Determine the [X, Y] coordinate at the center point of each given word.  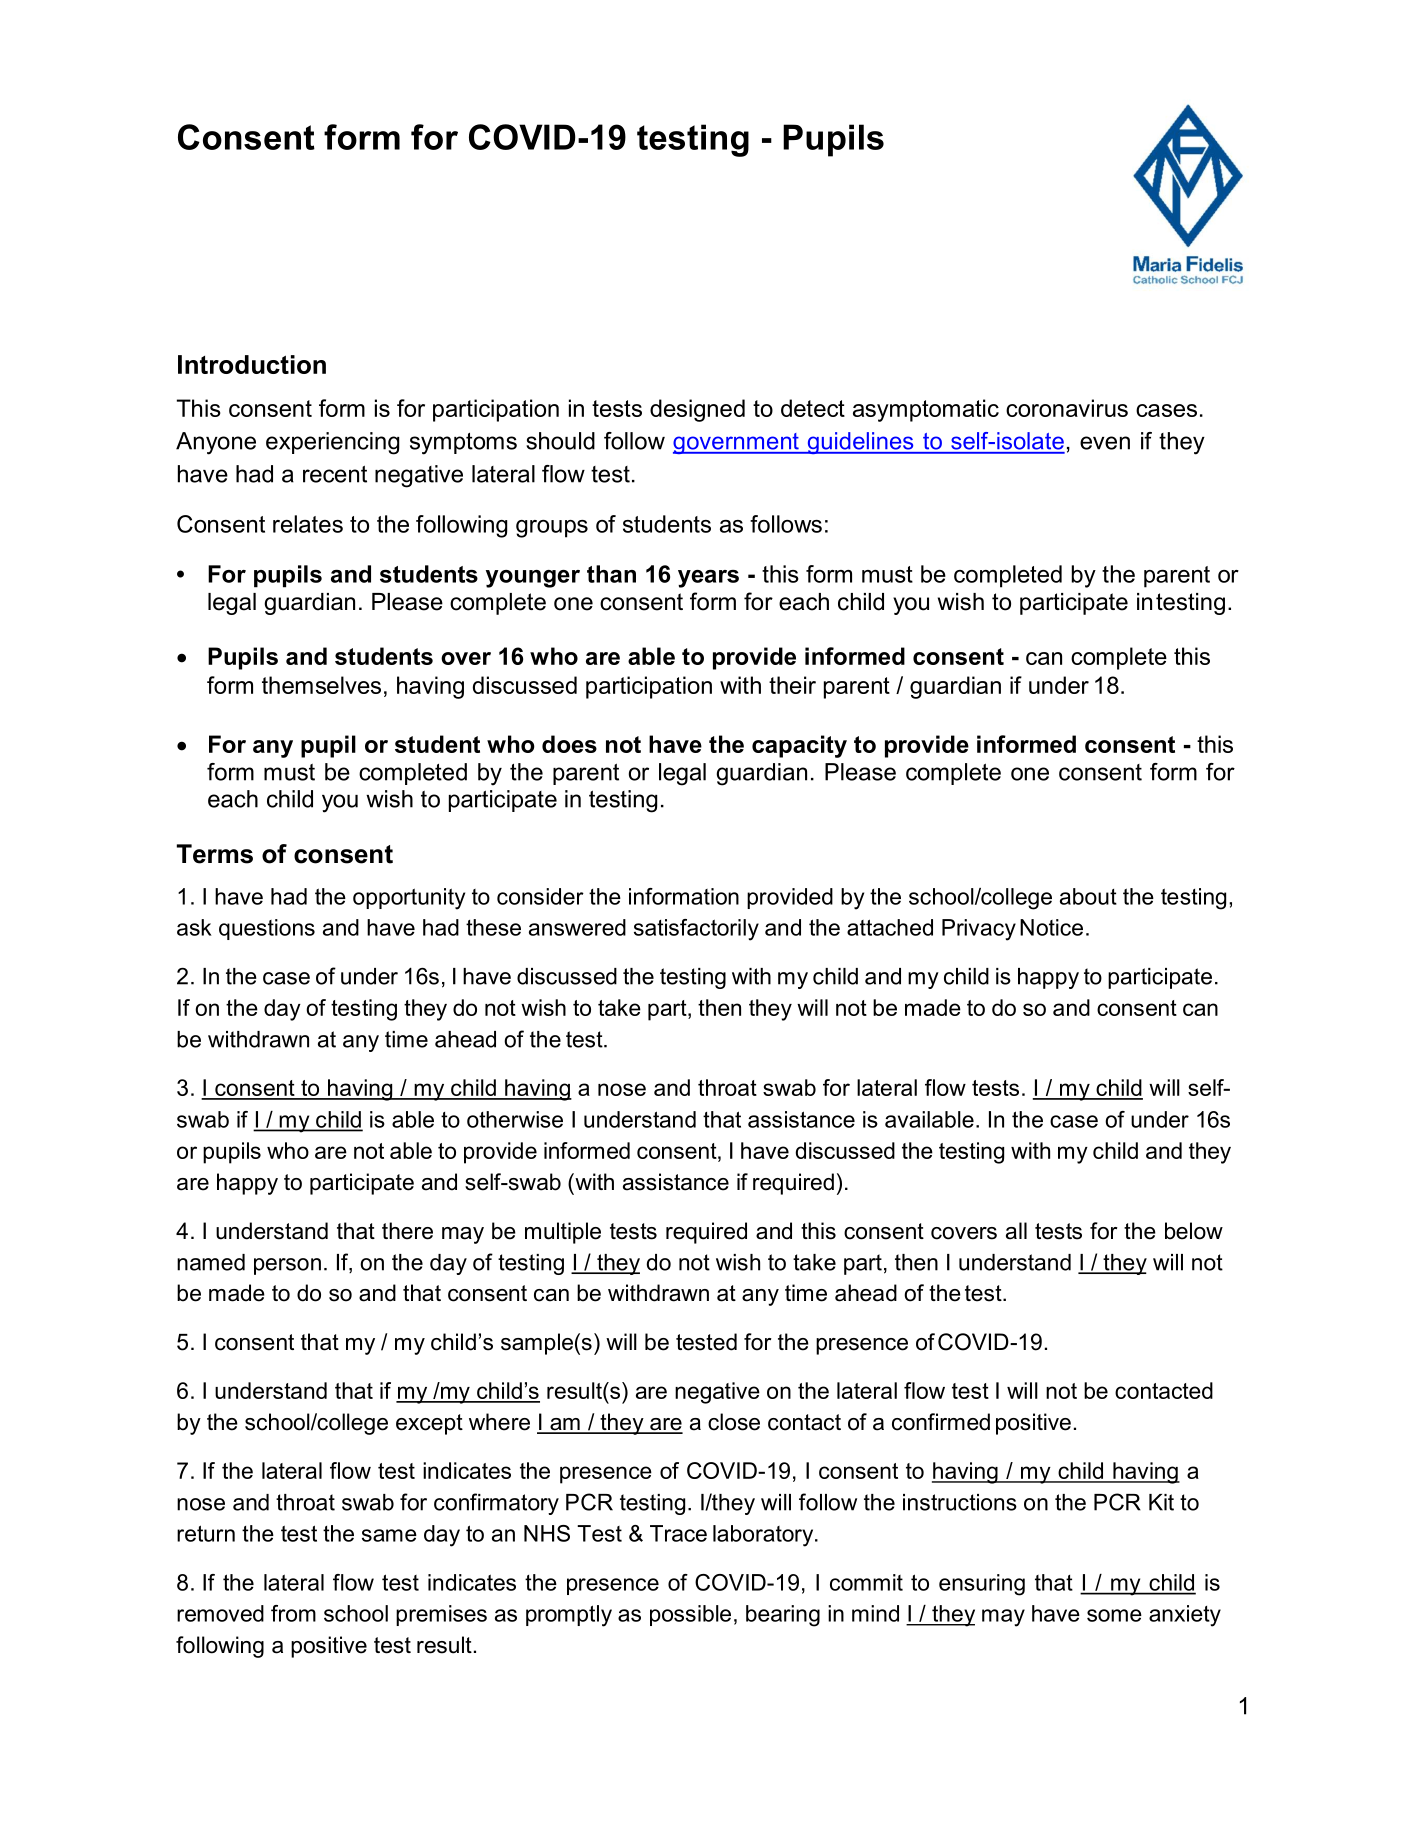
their [792, 685]
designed [697, 410]
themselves [321, 685]
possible [690, 1615]
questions [267, 929]
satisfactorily [696, 930]
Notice [1051, 927]
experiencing [332, 443]
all [1016, 1231]
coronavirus [1067, 408]
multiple [563, 1233]
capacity [799, 746]
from [293, 1613]
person [287, 1266]
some [1114, 1615]
